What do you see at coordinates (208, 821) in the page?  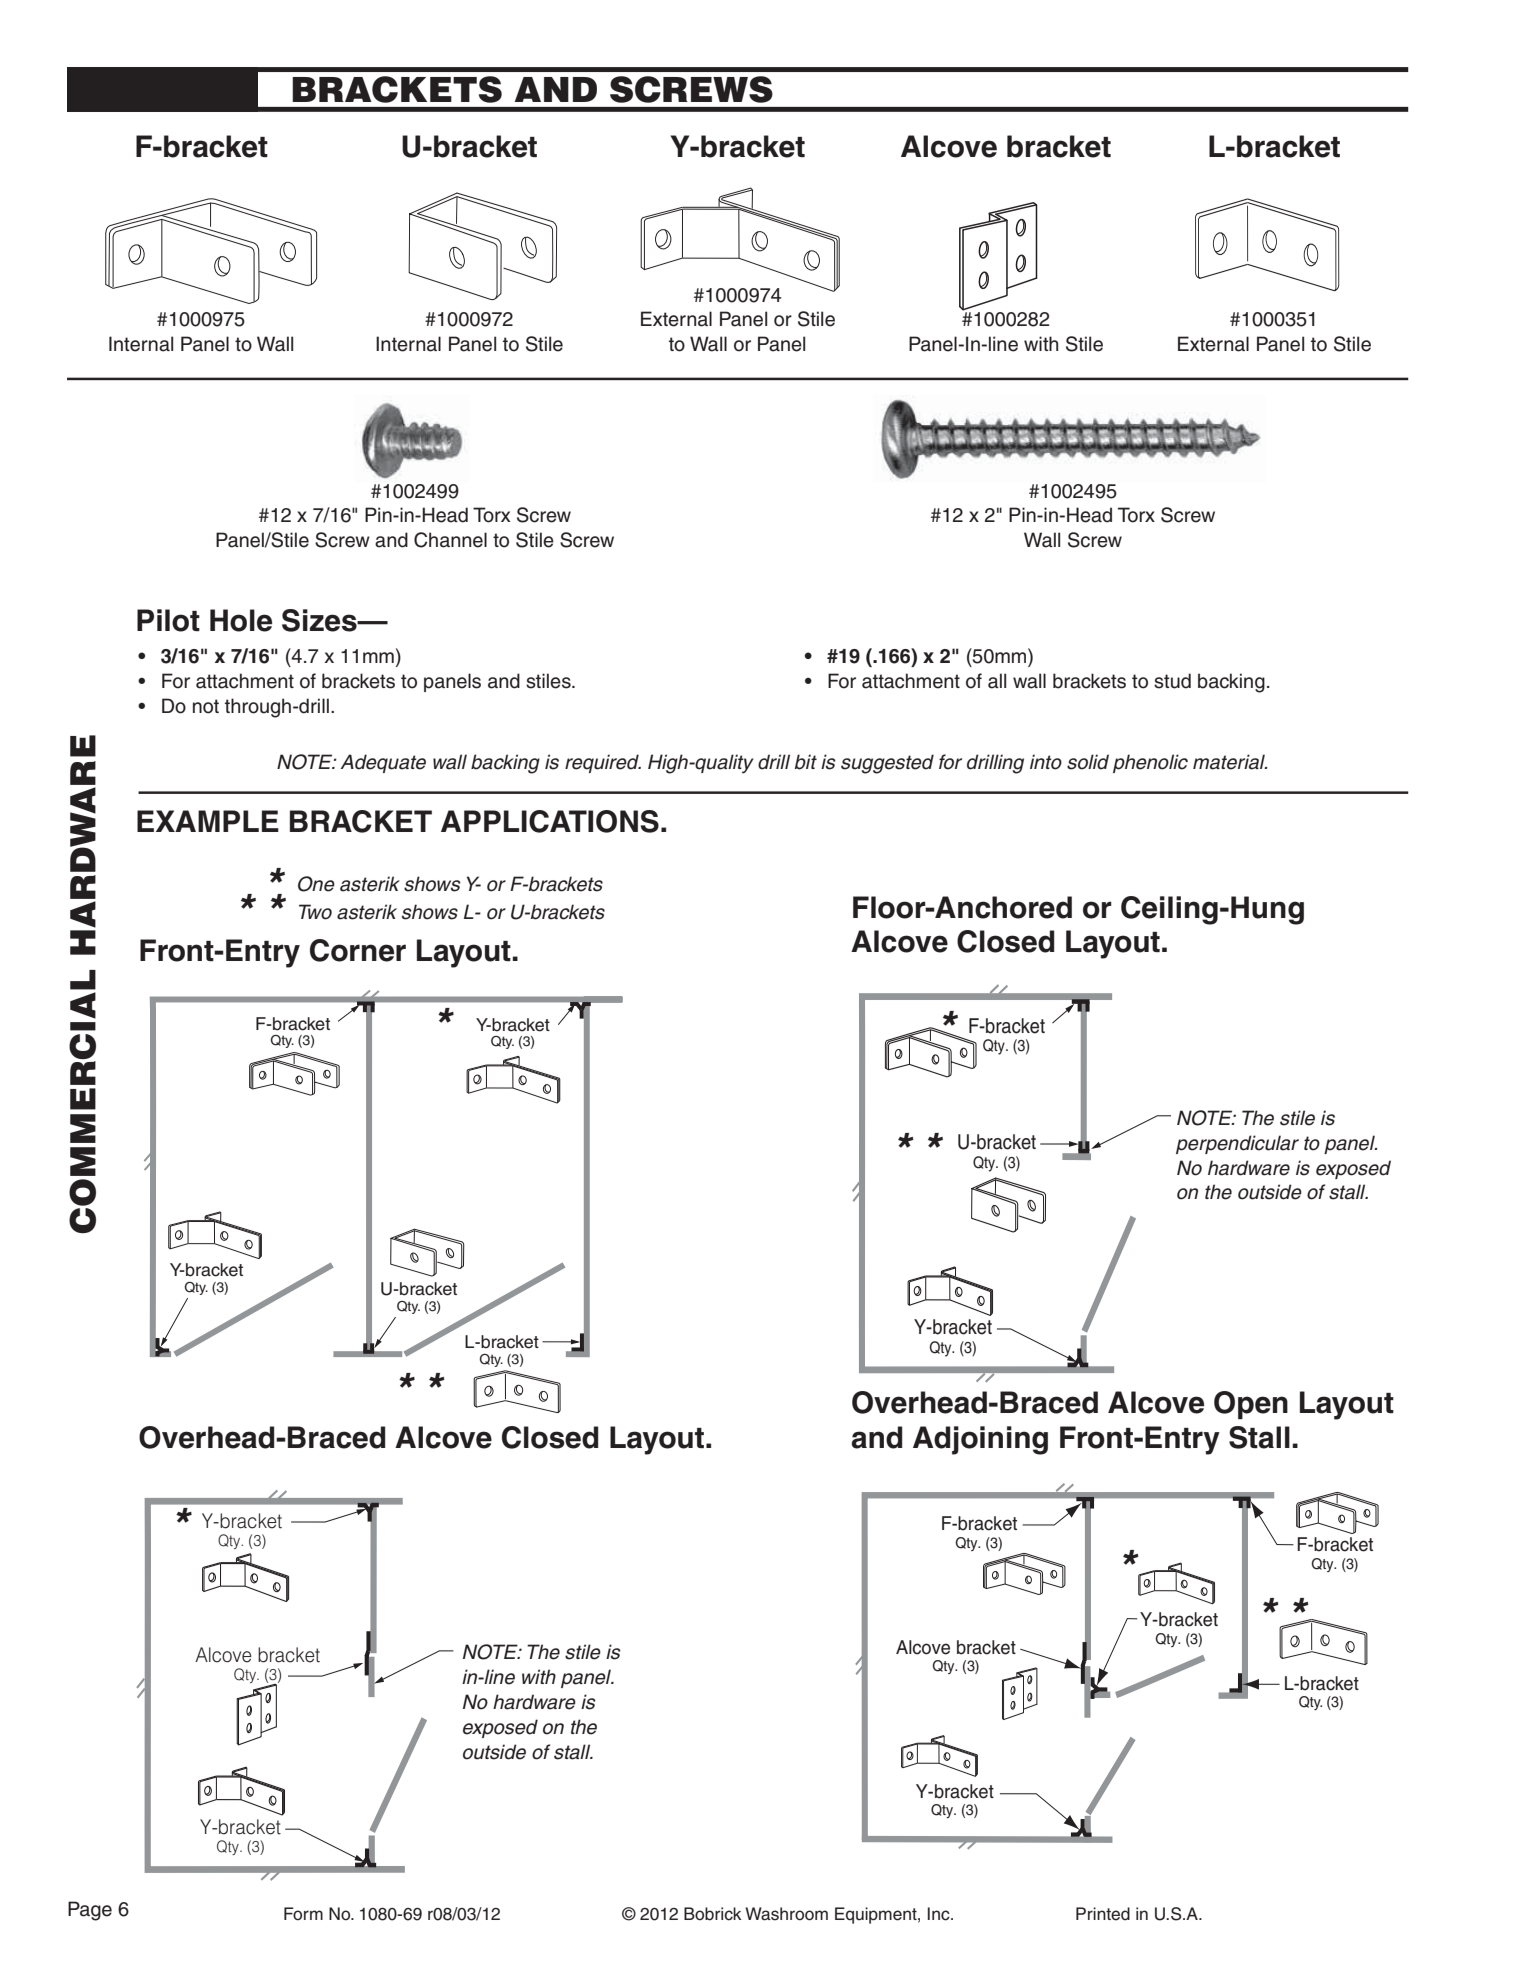 I see `EXAMPLE` at bounding box center [208, 821].
